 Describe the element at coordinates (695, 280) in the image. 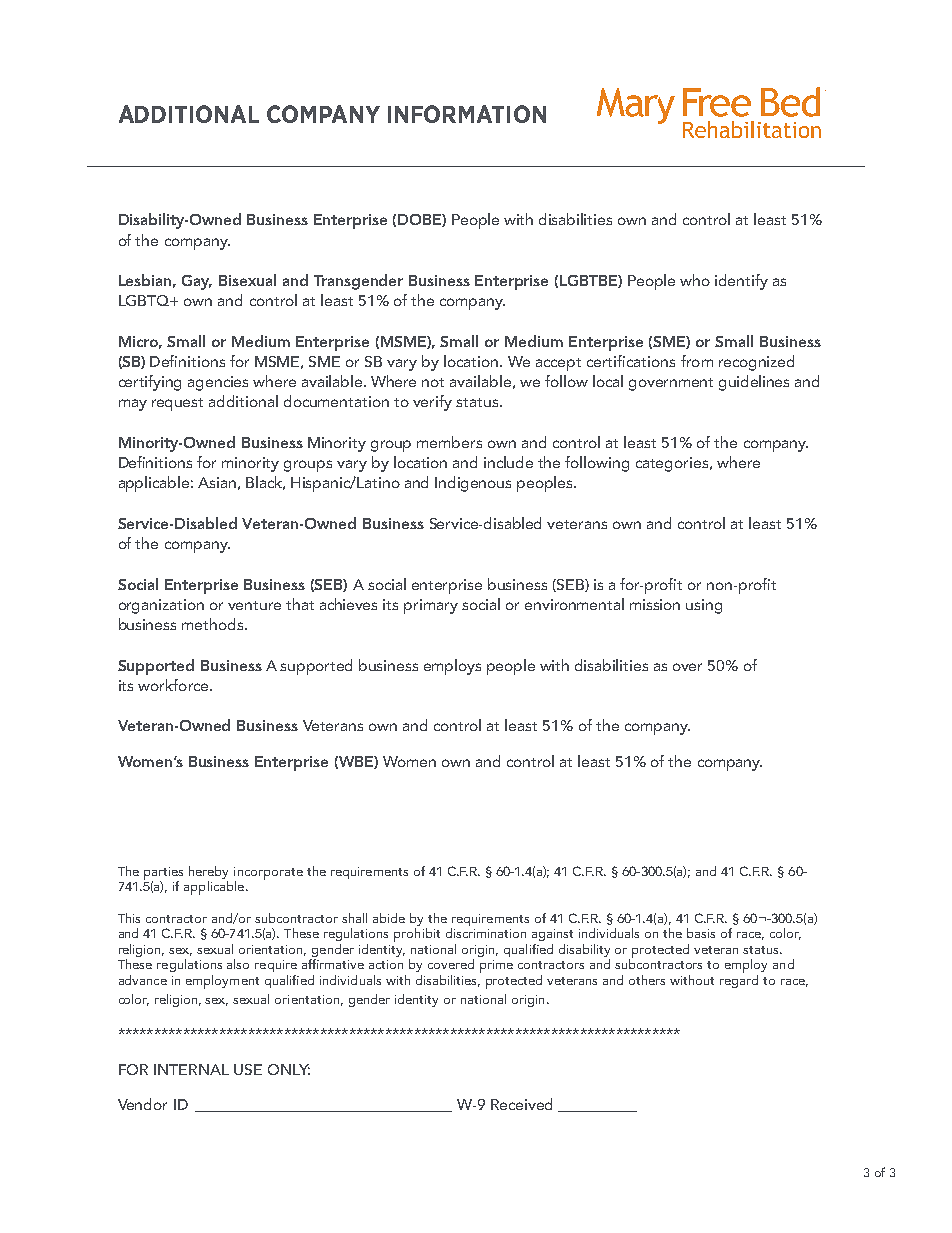

I see `who` at that location.
